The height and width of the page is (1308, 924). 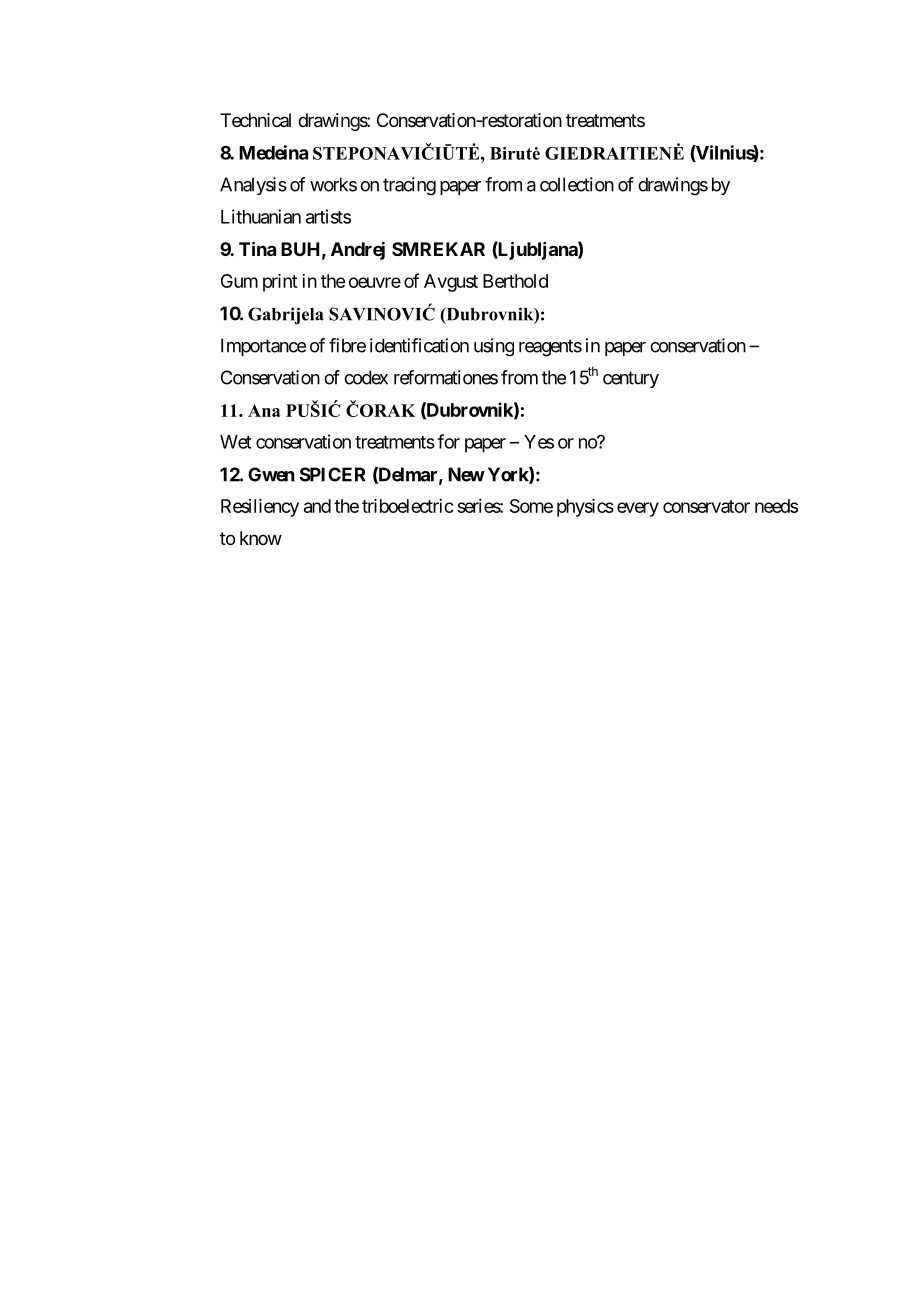 I want to click on Andrej, so click(x=358, y=250).
